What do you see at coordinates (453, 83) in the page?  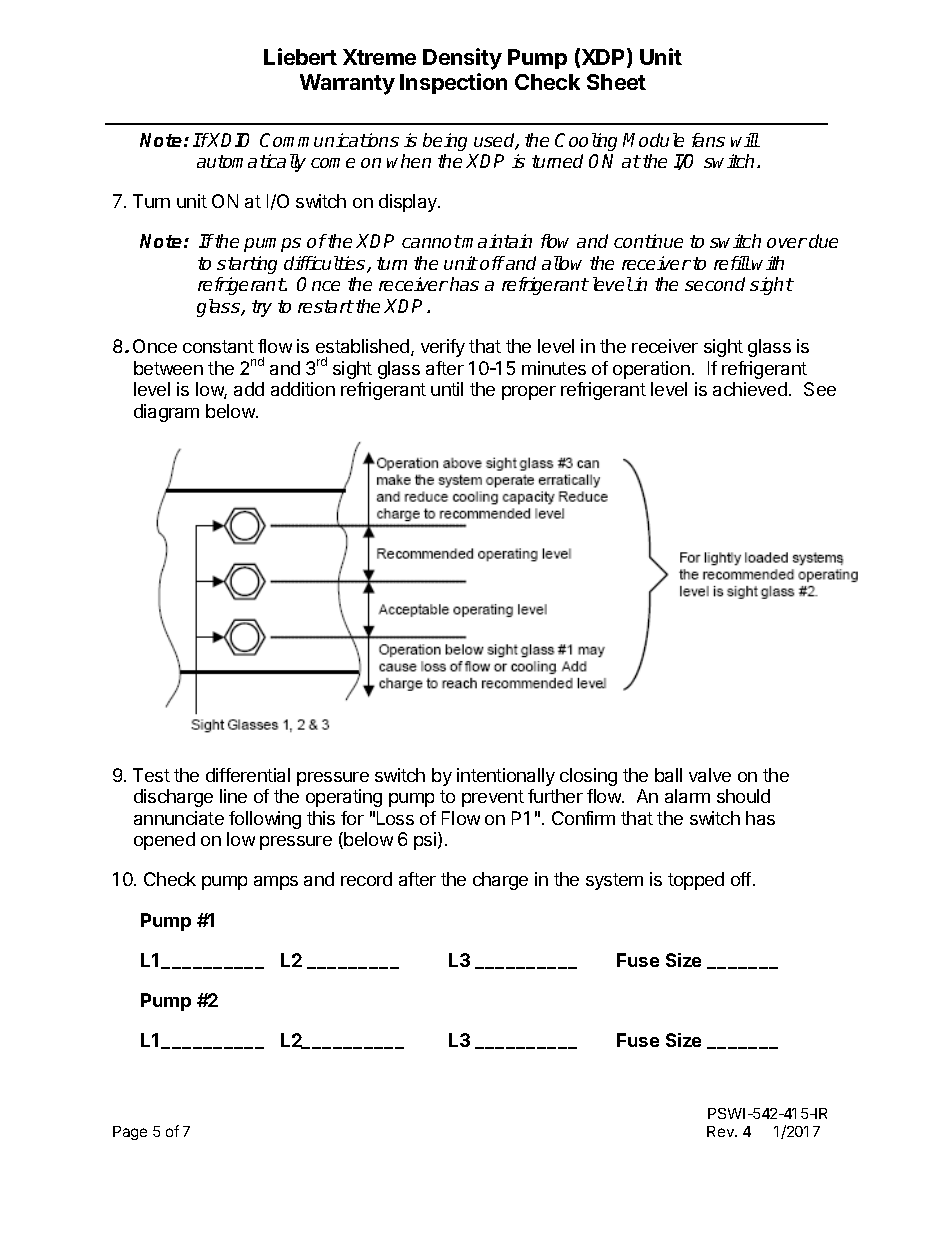 I see `Inspection` at bounding box center [453, 83].
